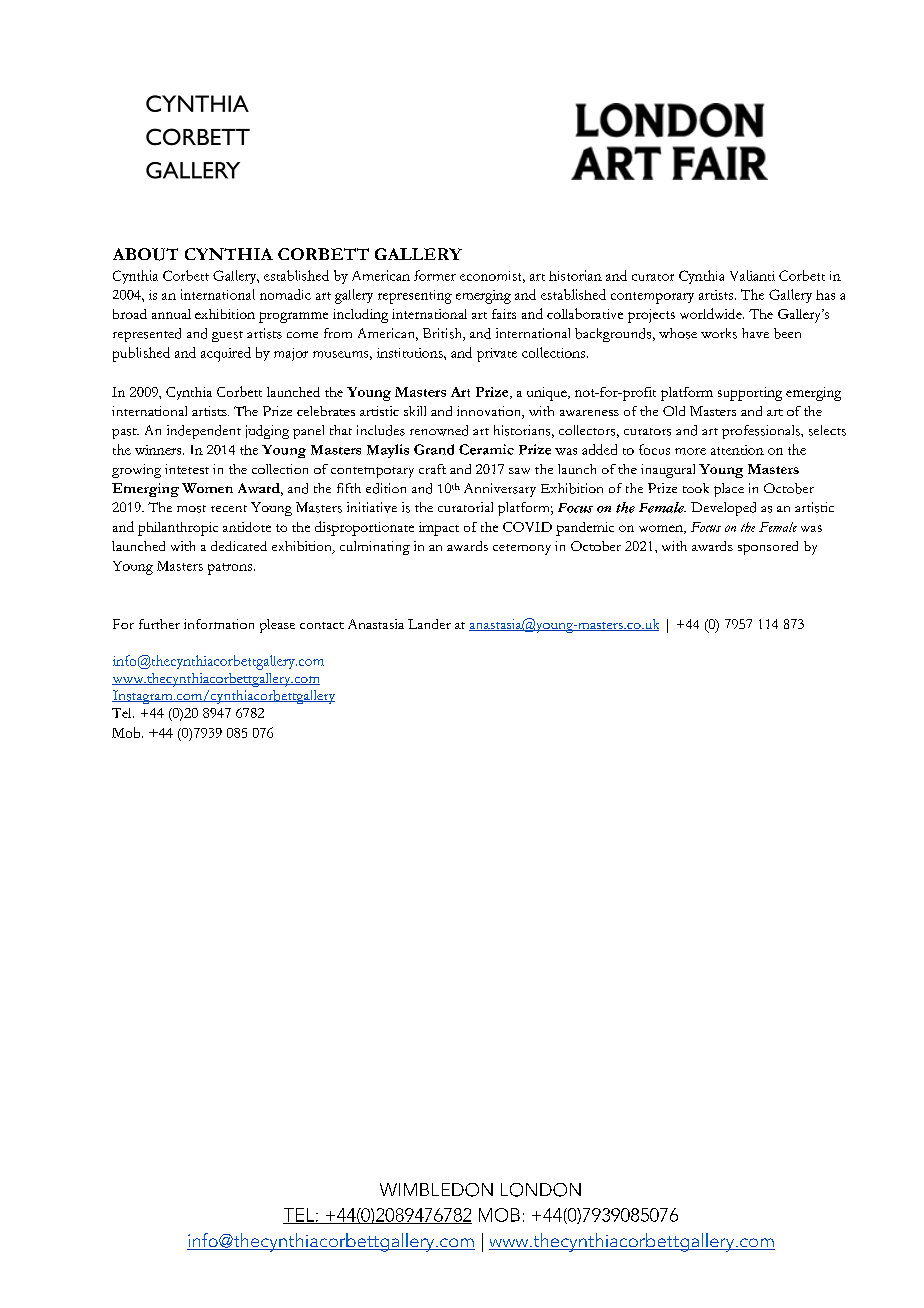  Describe the element at coordinates (159, 624) in the page. I see `further` at that location.
